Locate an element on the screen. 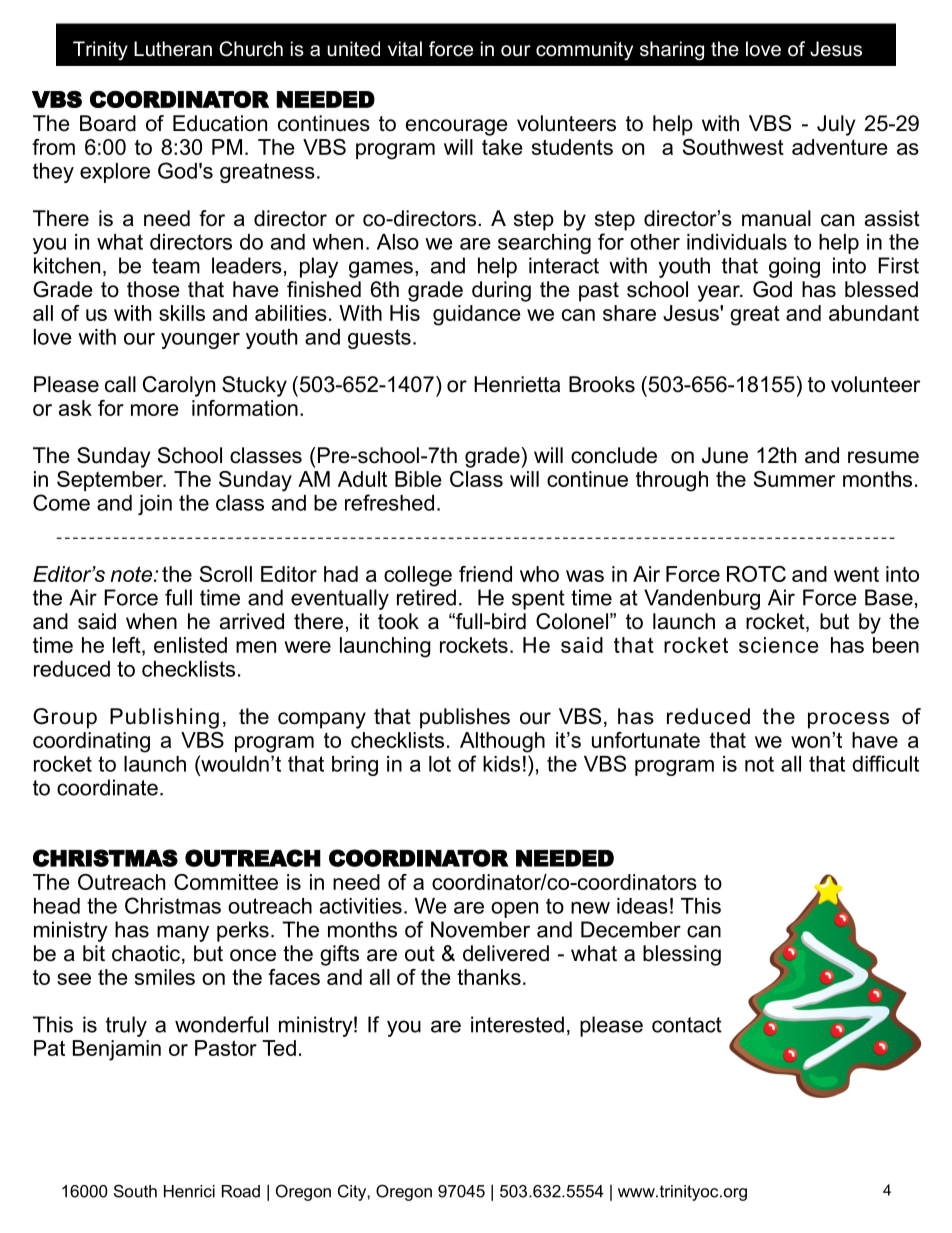  join is located at coordinates (155, 505).
